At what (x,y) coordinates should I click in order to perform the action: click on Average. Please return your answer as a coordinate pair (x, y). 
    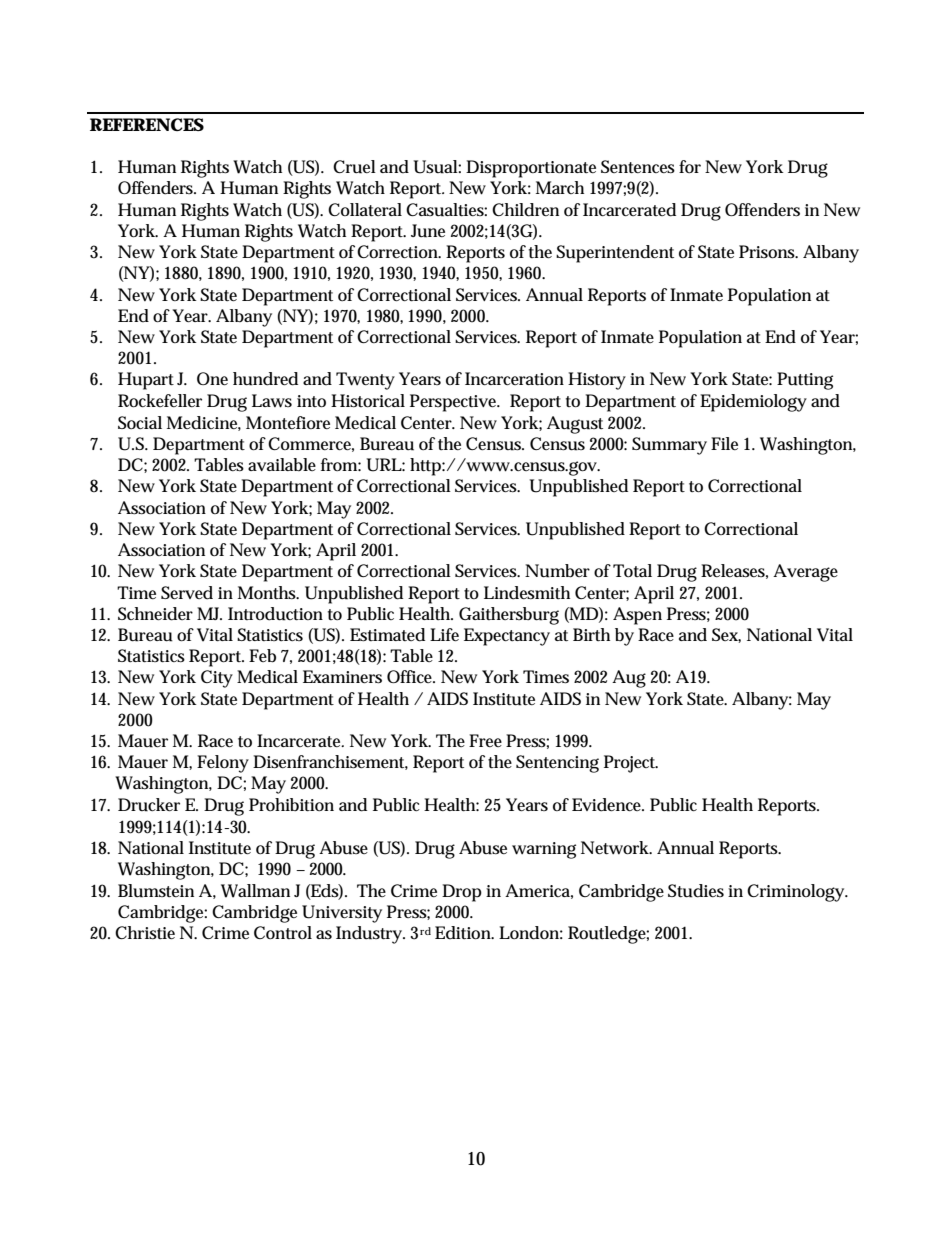
    Looking at the image, I should click on (805, 573).
